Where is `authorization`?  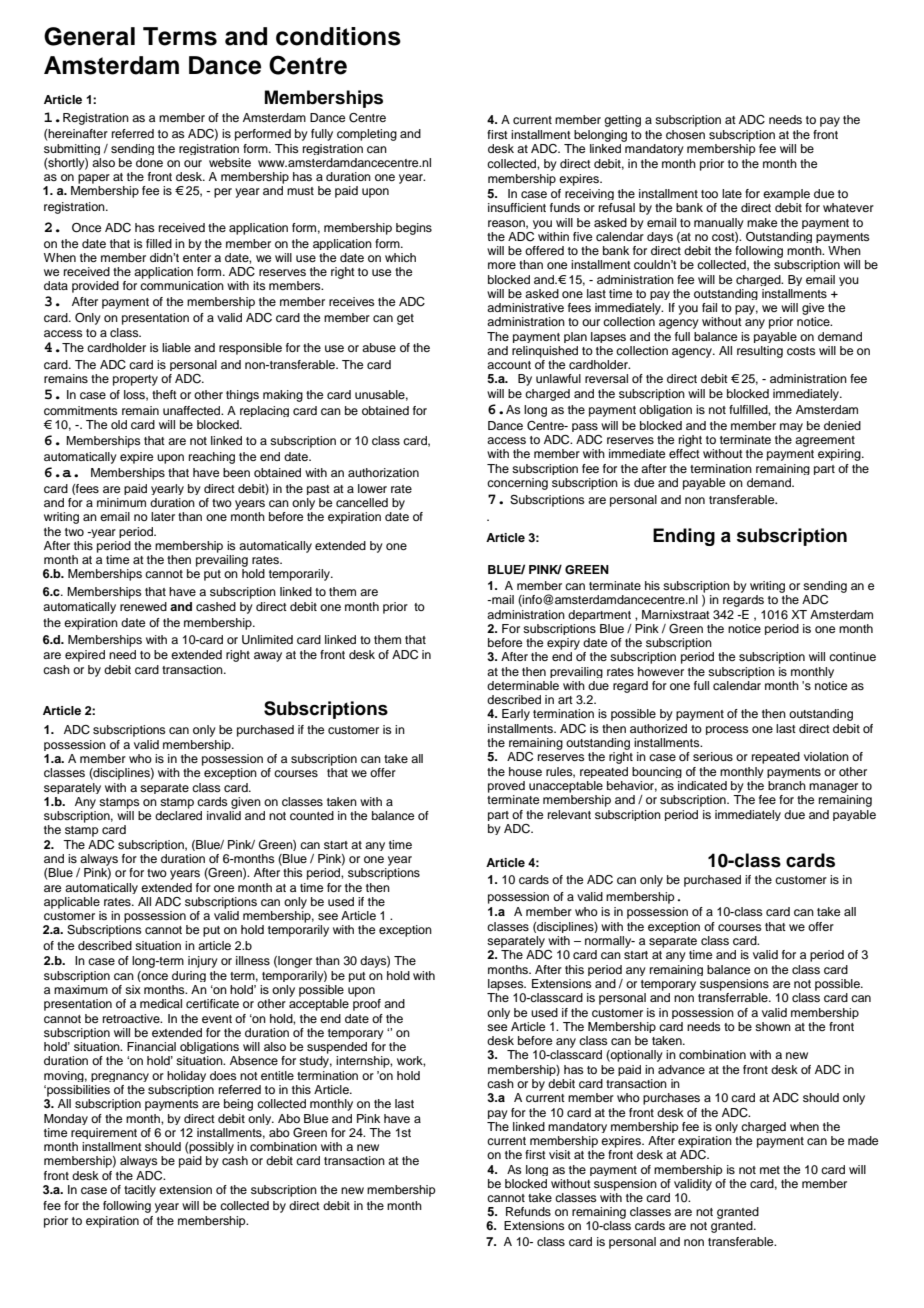
authorization is located at coordinates (383, 472).
